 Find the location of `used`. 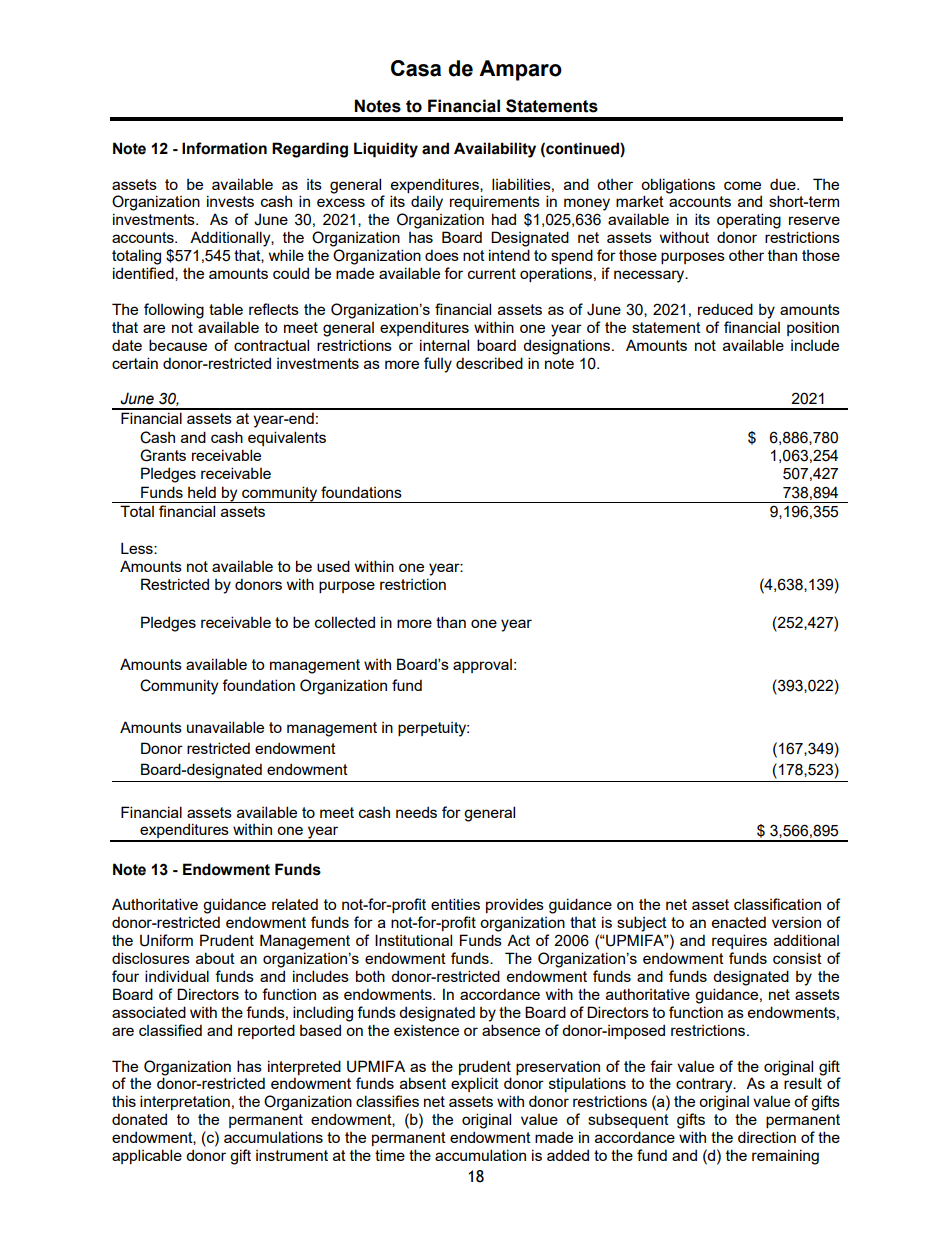

used is located at coordinates (333, 566).
